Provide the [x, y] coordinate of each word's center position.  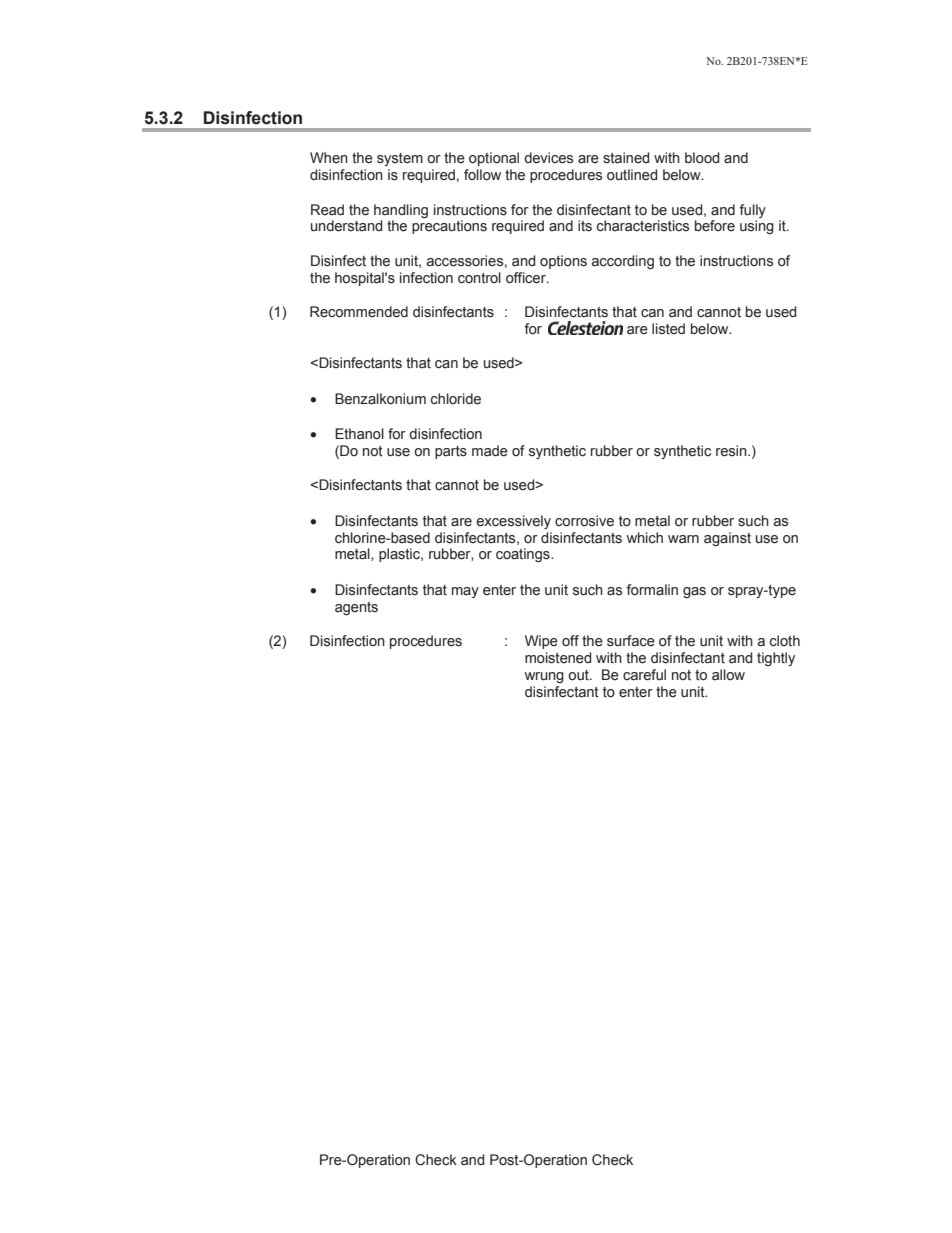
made [490, 451]
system [400, 159]
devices [548, 158]
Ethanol [359, 434]
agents [356, 608]
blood [702, 158]
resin [732, 451]
